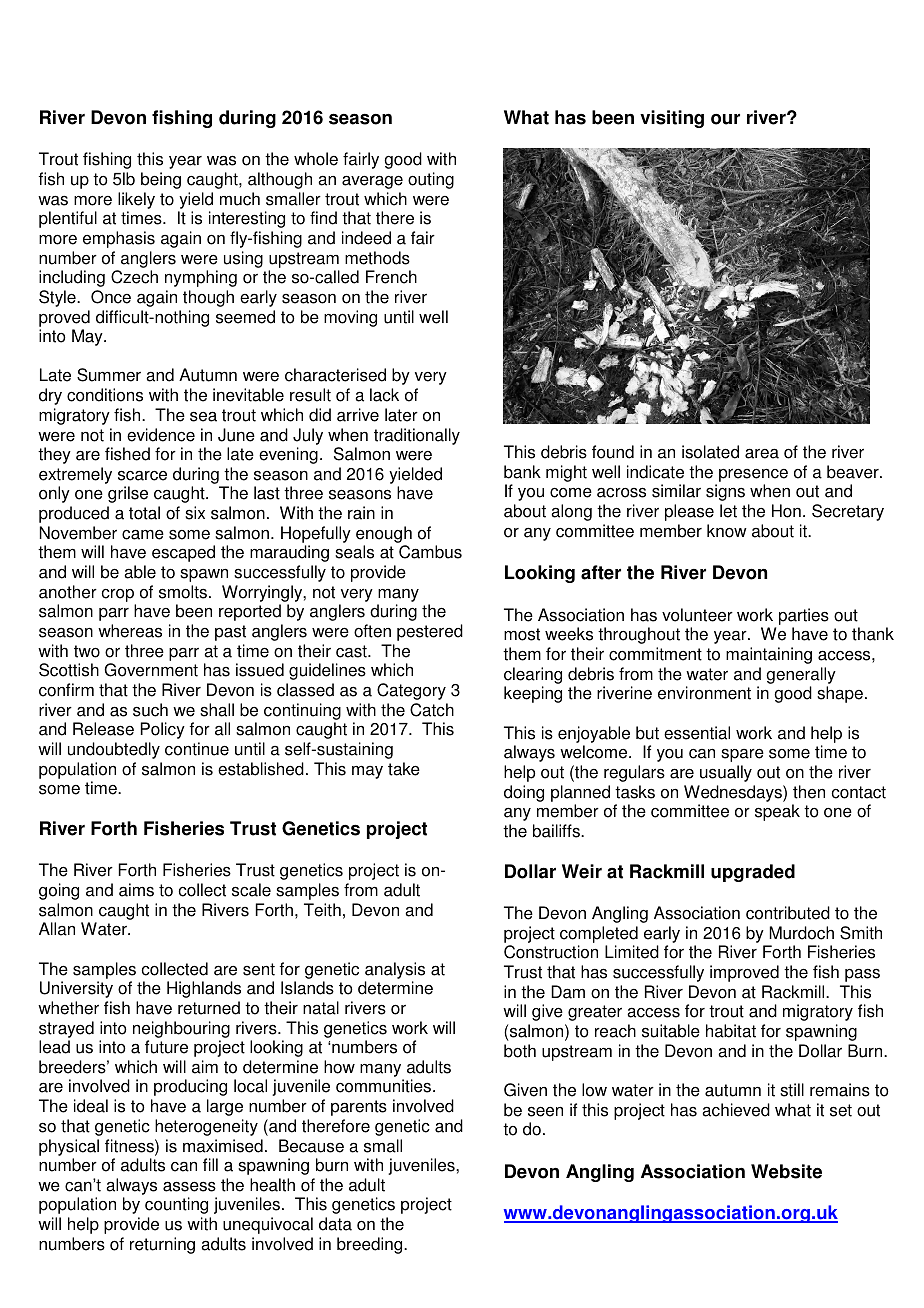  What do you see at coordinates (431, 180) in the page?
I see `outing` at bounding box center [431, 180].
